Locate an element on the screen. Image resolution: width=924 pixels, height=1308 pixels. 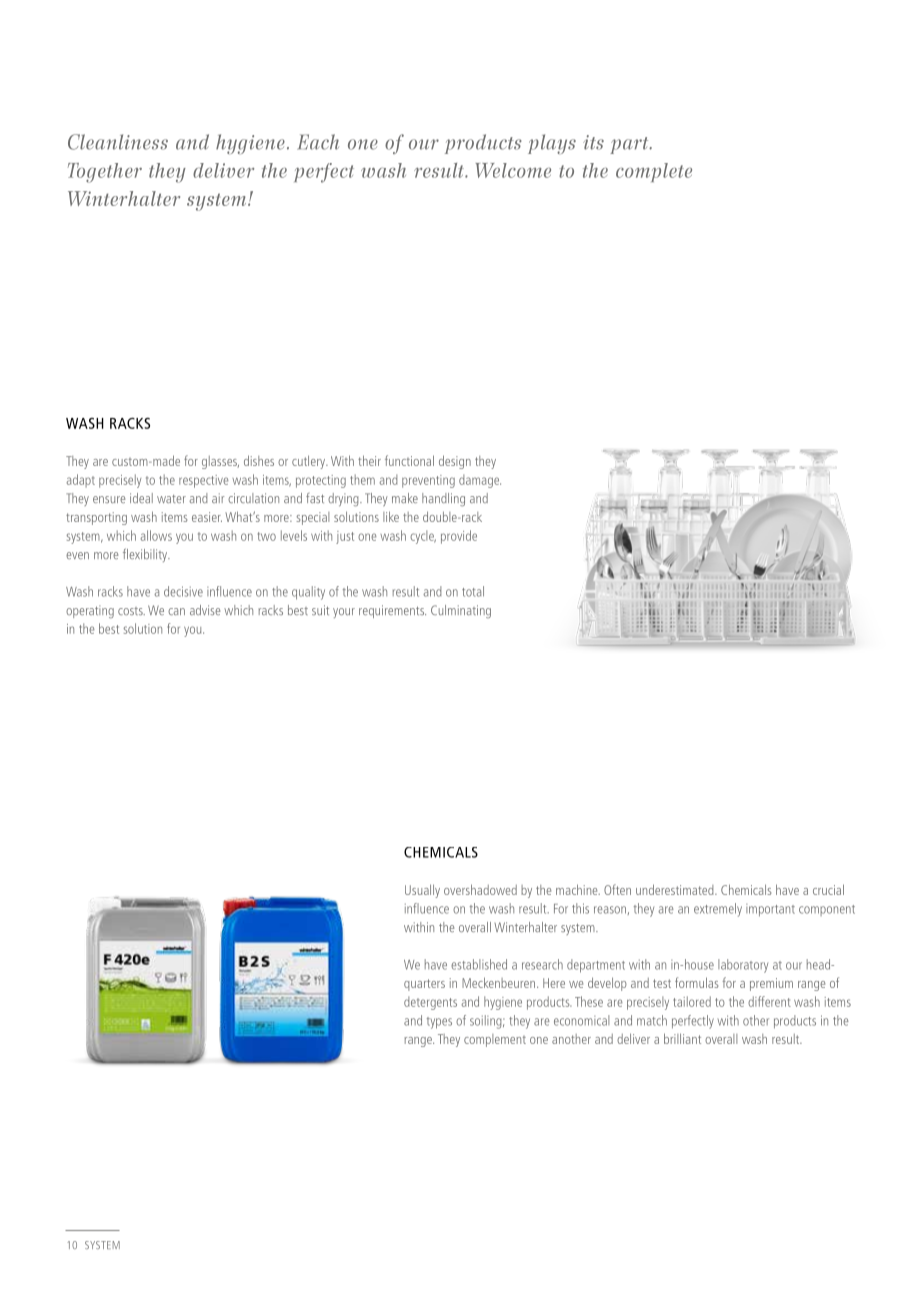
decisive is located at coordinates (183, 591).
